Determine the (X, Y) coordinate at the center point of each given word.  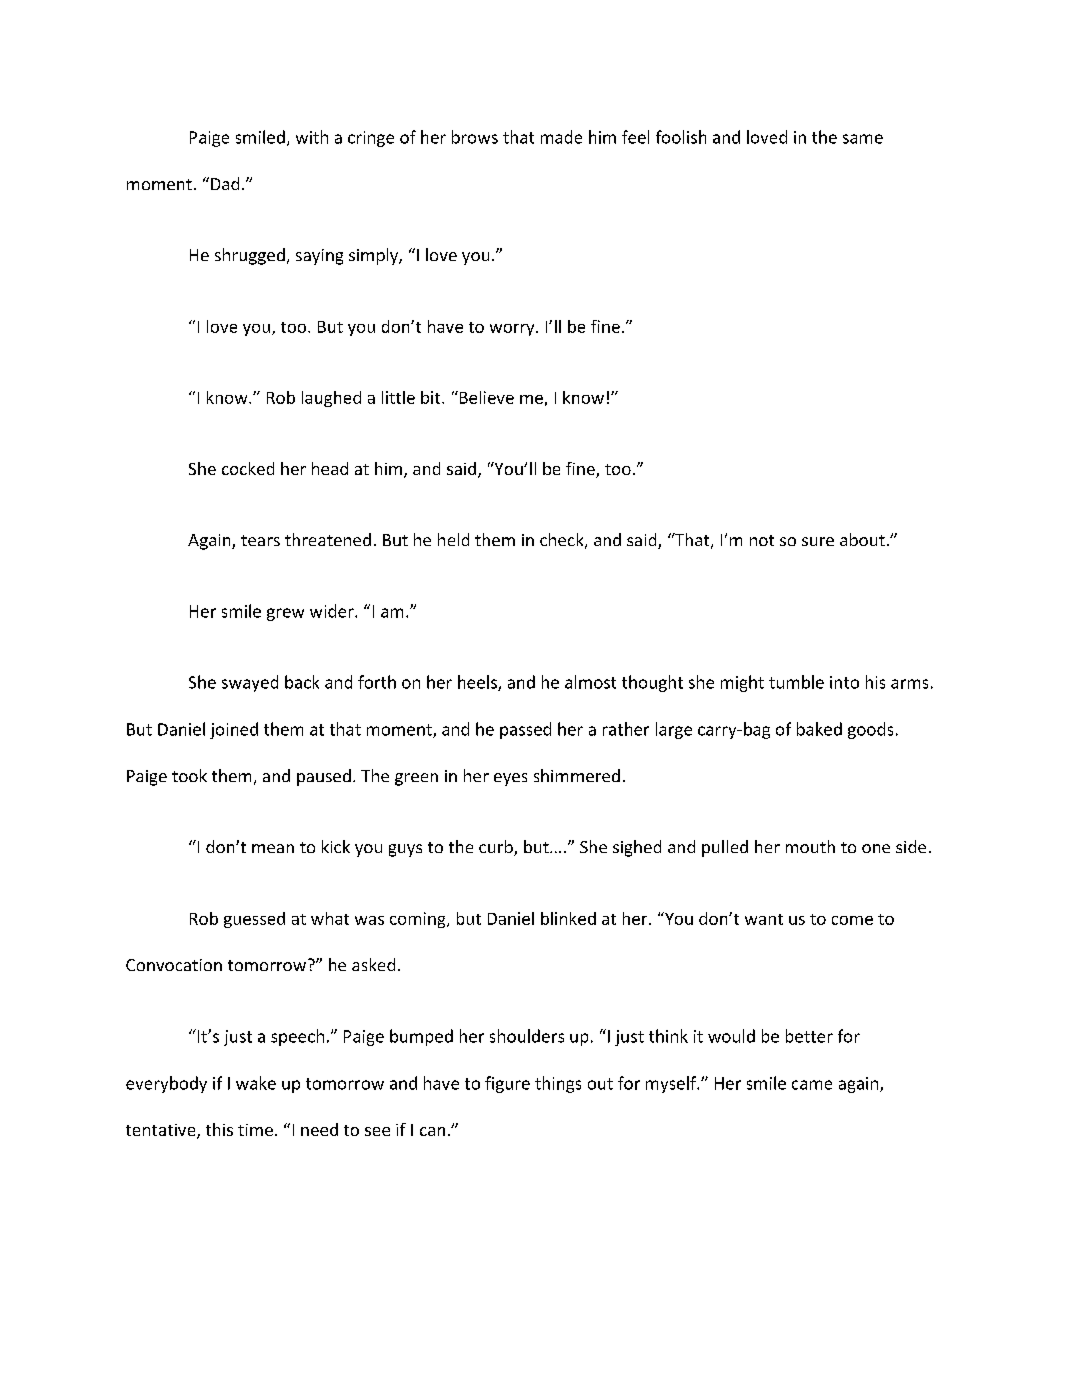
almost (590, 682)
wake (256, 1083)
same (863, 139)
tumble (796, 682)
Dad (225, 183)
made (561, 137)
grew (285, 614)
